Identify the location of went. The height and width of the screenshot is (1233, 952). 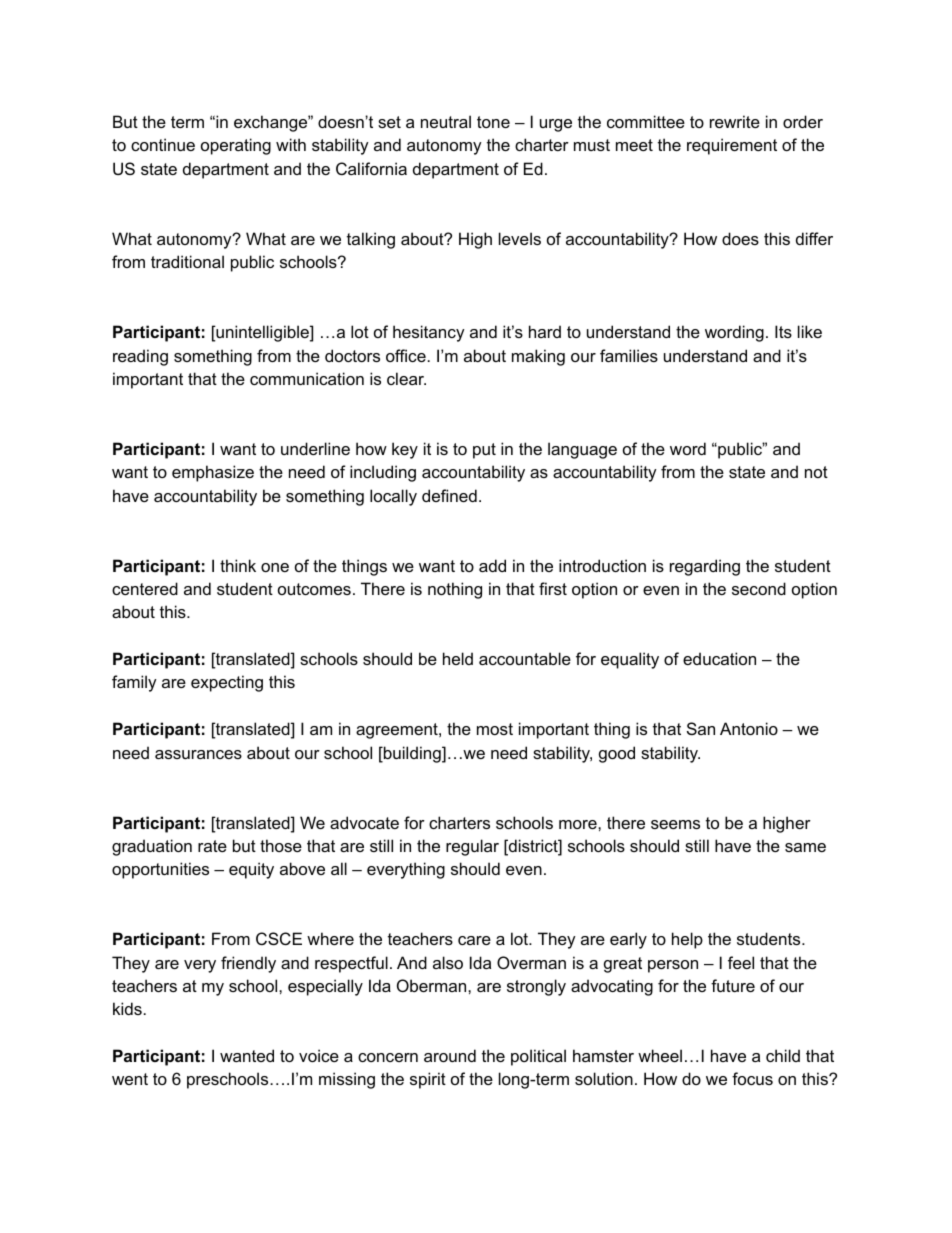
(130, 1079).
